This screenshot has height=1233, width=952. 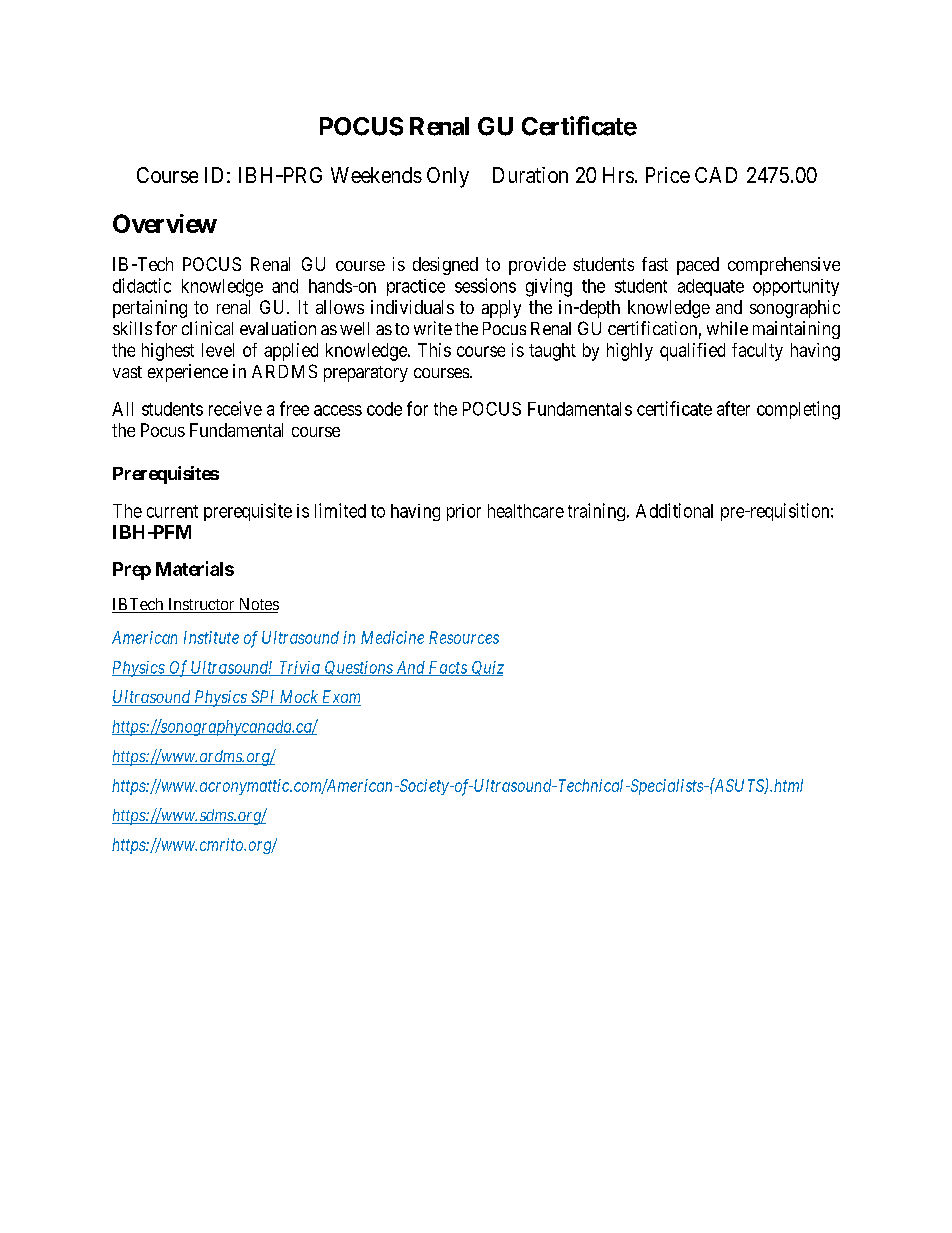 I want to click on prior, so click(x=464, y=512).
